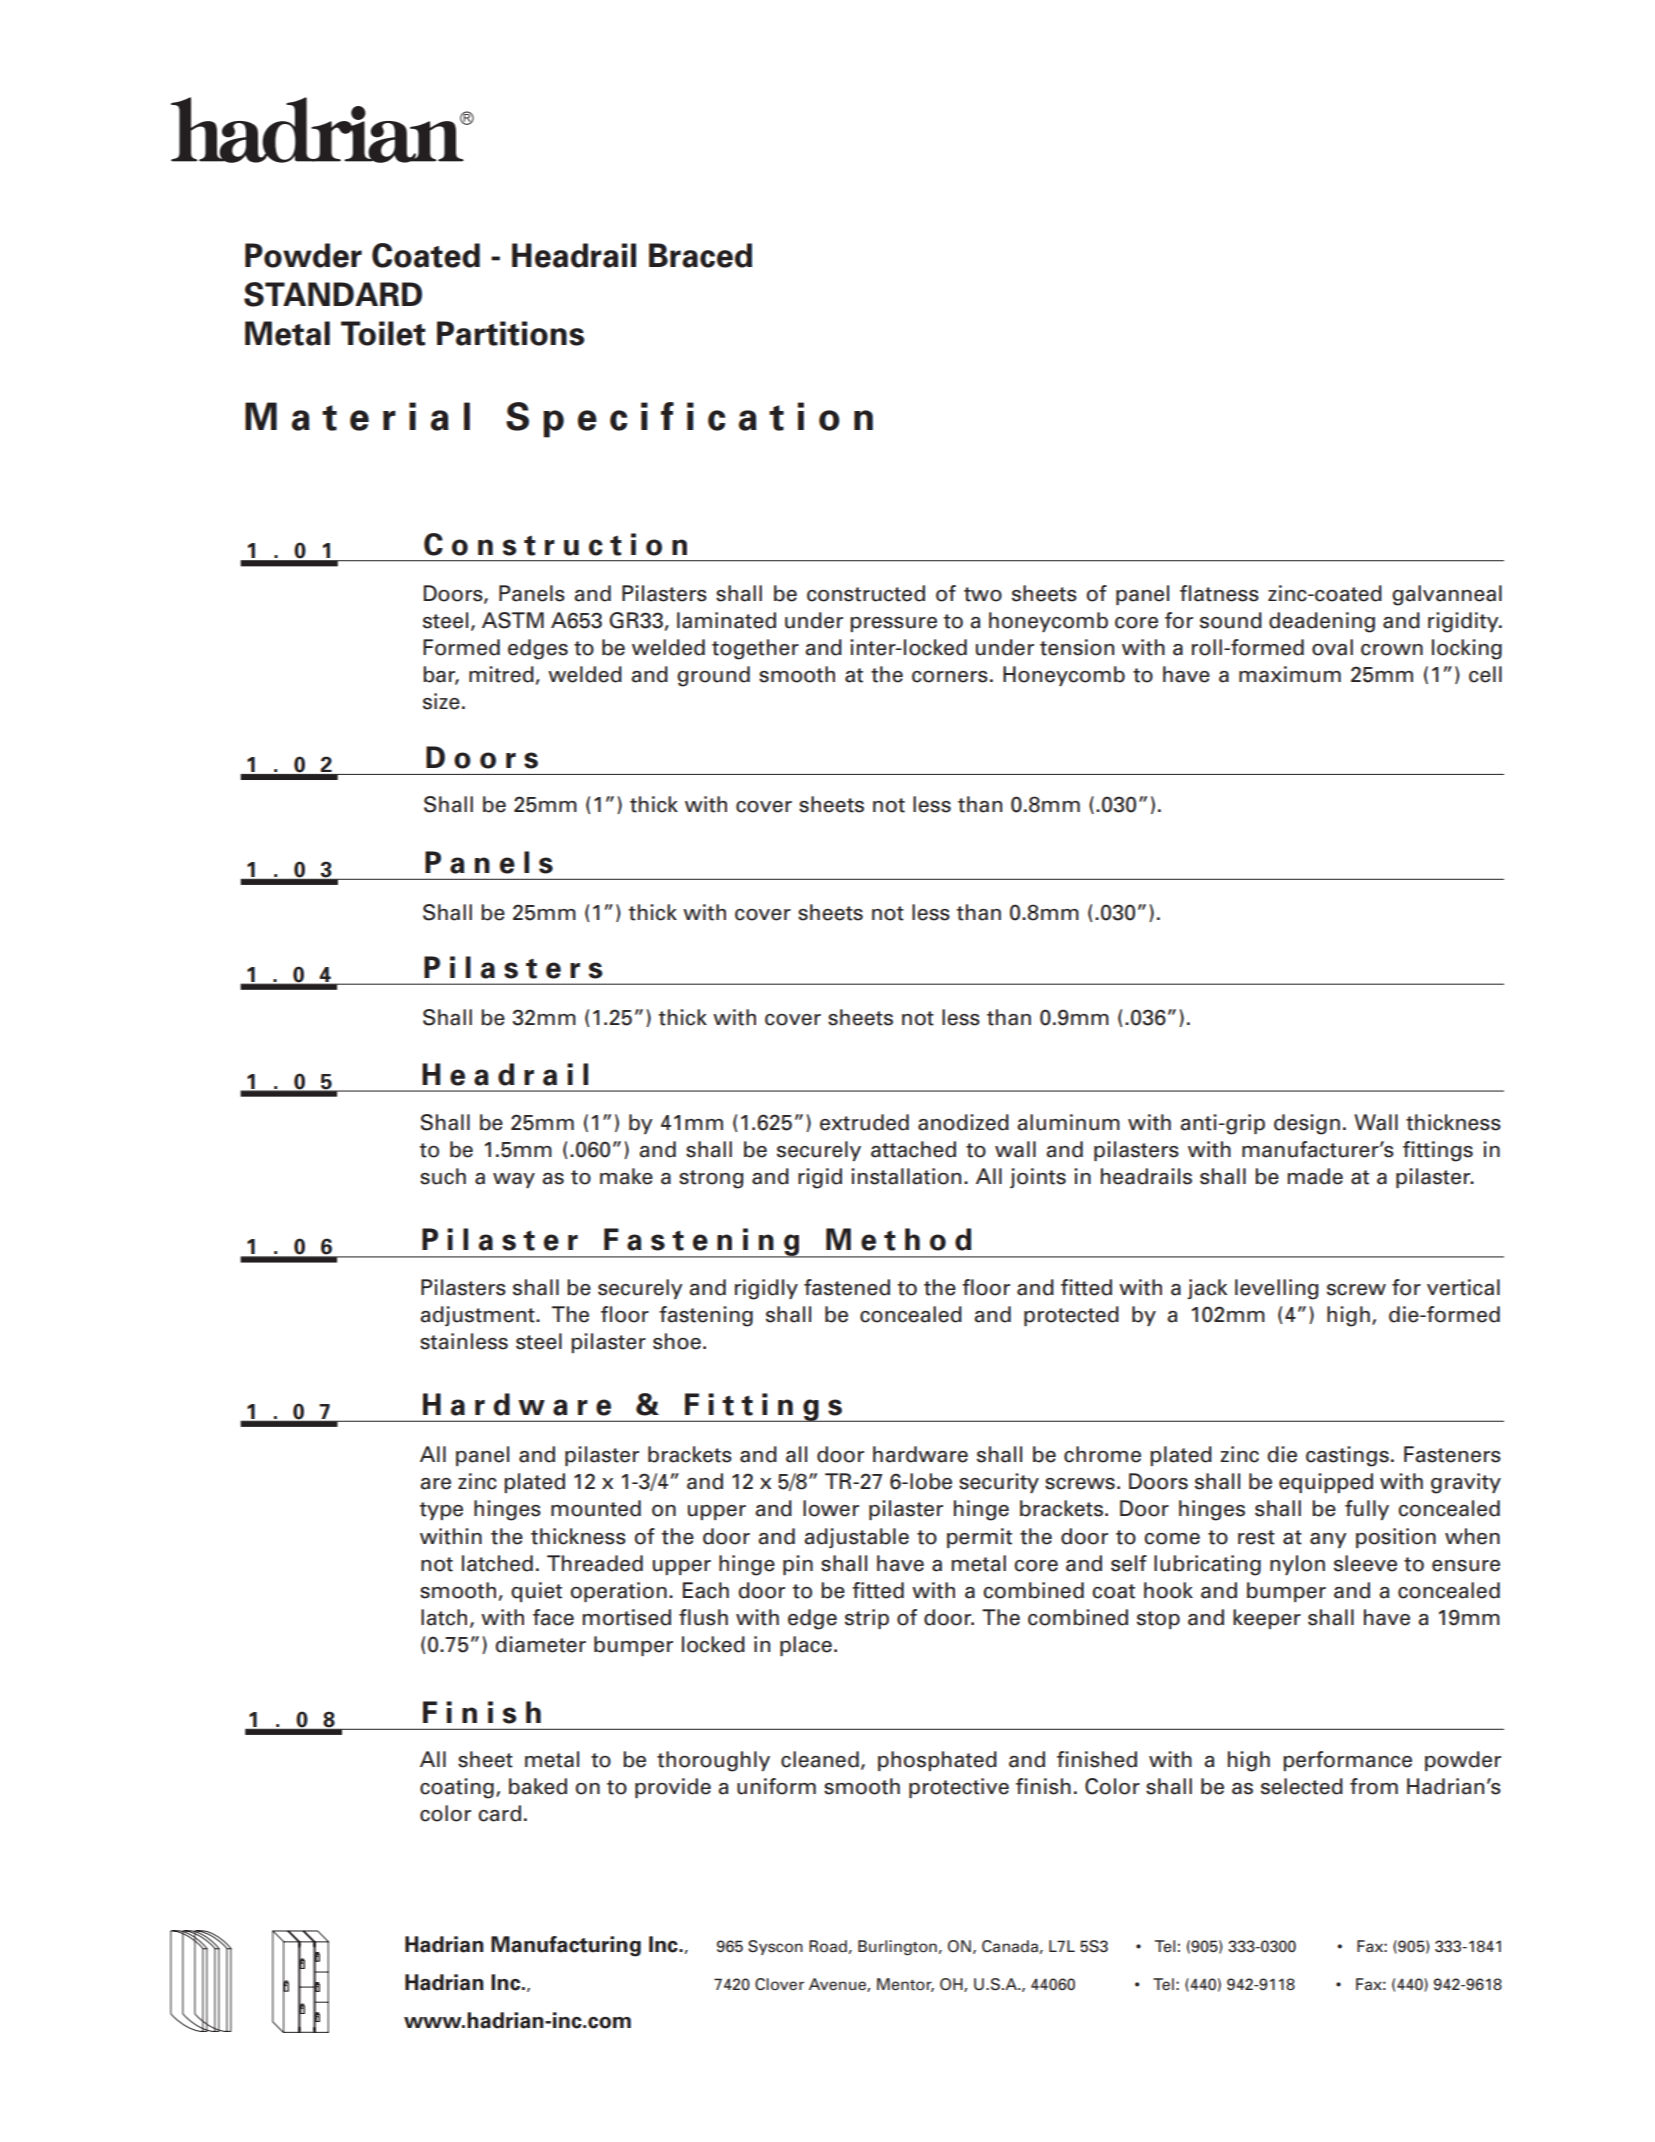 This screenshot has width=1655, height=2142. Describe the element at coordinates (443, 1176) in the screenshot. I see `such` at that location.
